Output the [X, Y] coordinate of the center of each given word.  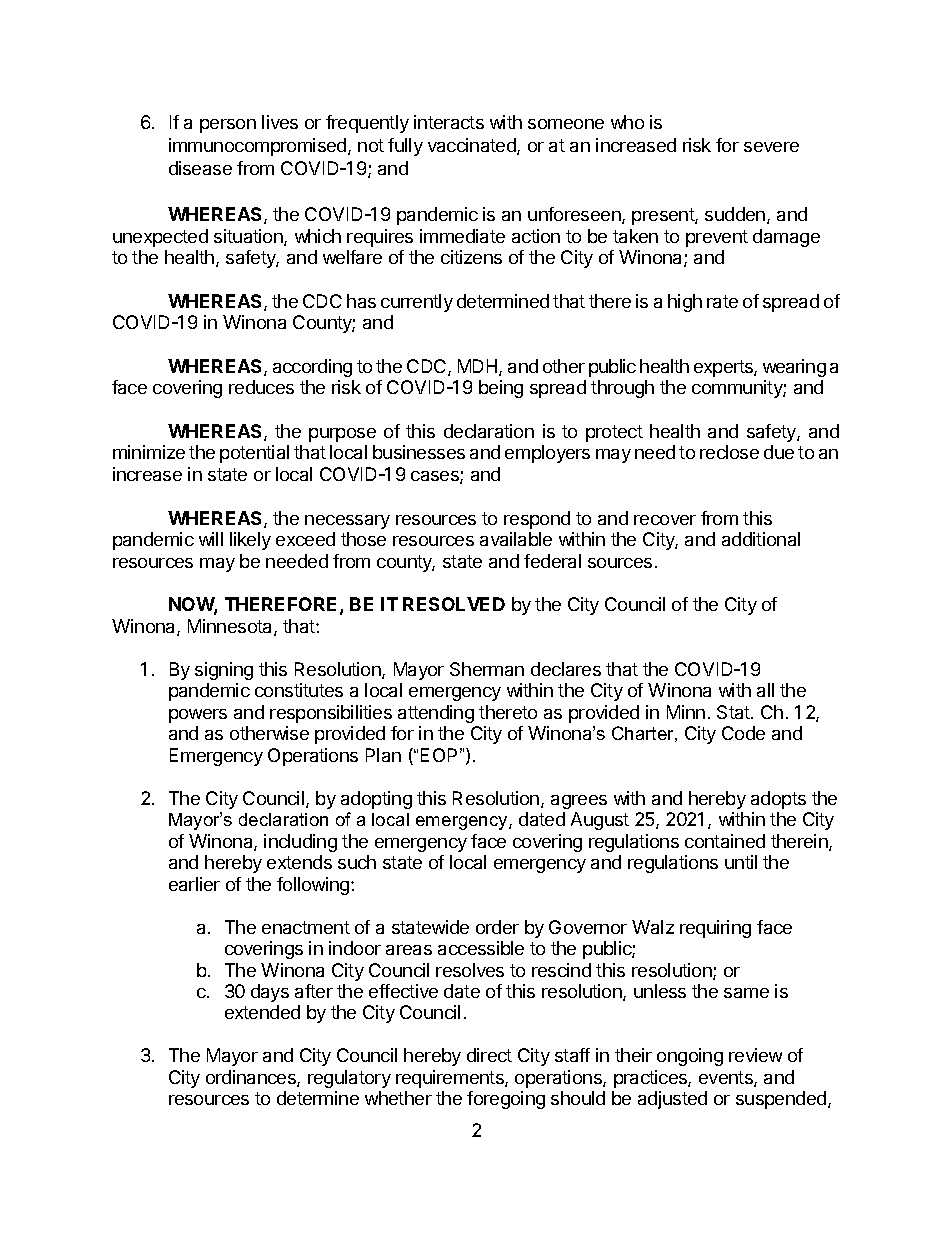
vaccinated [473, 146]
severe [771, 147]
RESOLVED [454, 604]
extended [262, 1012]
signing [224, 671]
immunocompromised [259, 147]
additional [761, 539]
